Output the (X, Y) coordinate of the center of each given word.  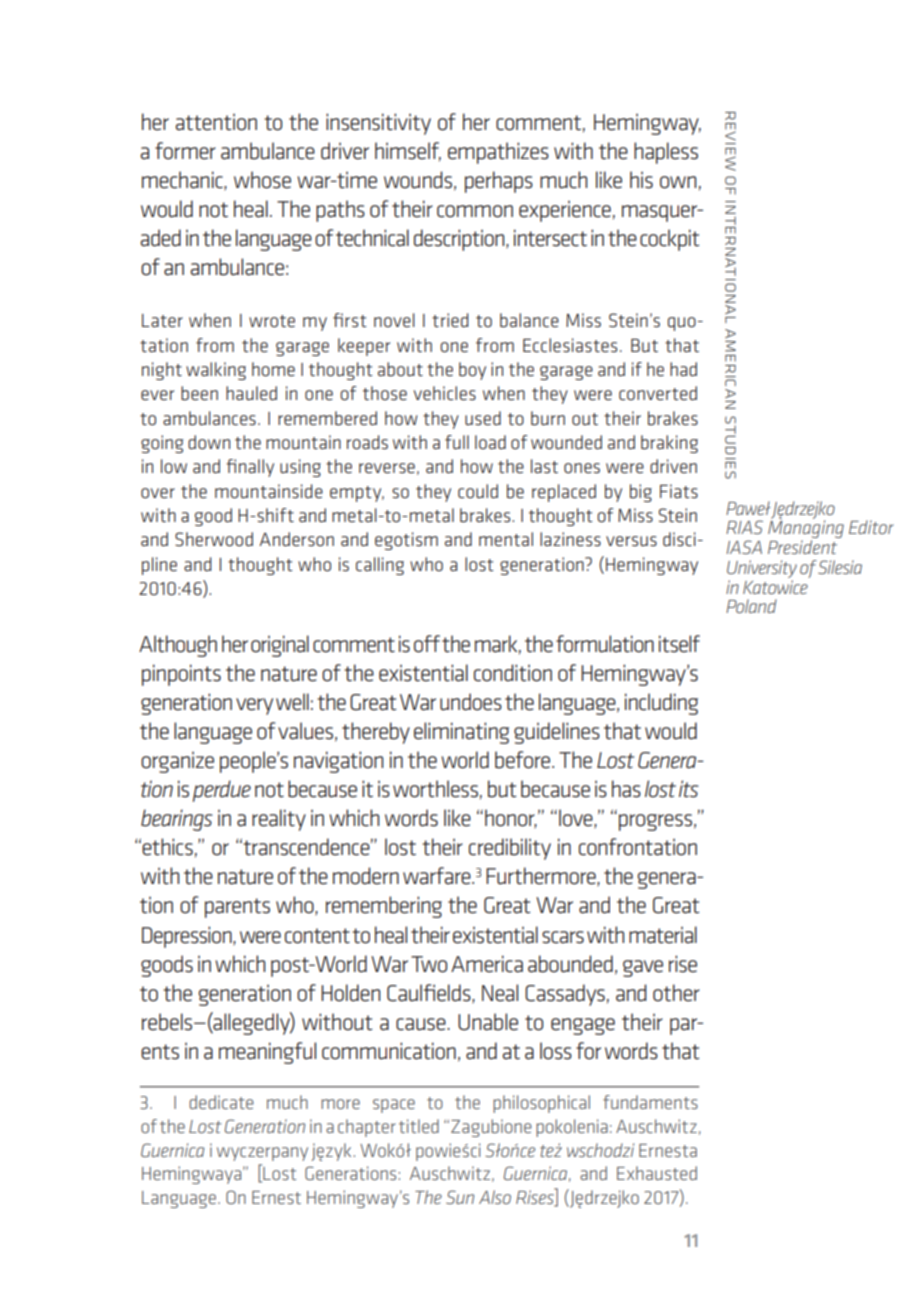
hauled (251, 393)
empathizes (498, 153)
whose (262, 180)
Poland (751, 606)
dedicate (221, 1102)
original (280, 646)
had (683, 369)
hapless (666, 153)
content (317, 936)
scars (563, 937)
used (483, 418)
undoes (471, 702)
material (663, 935)
